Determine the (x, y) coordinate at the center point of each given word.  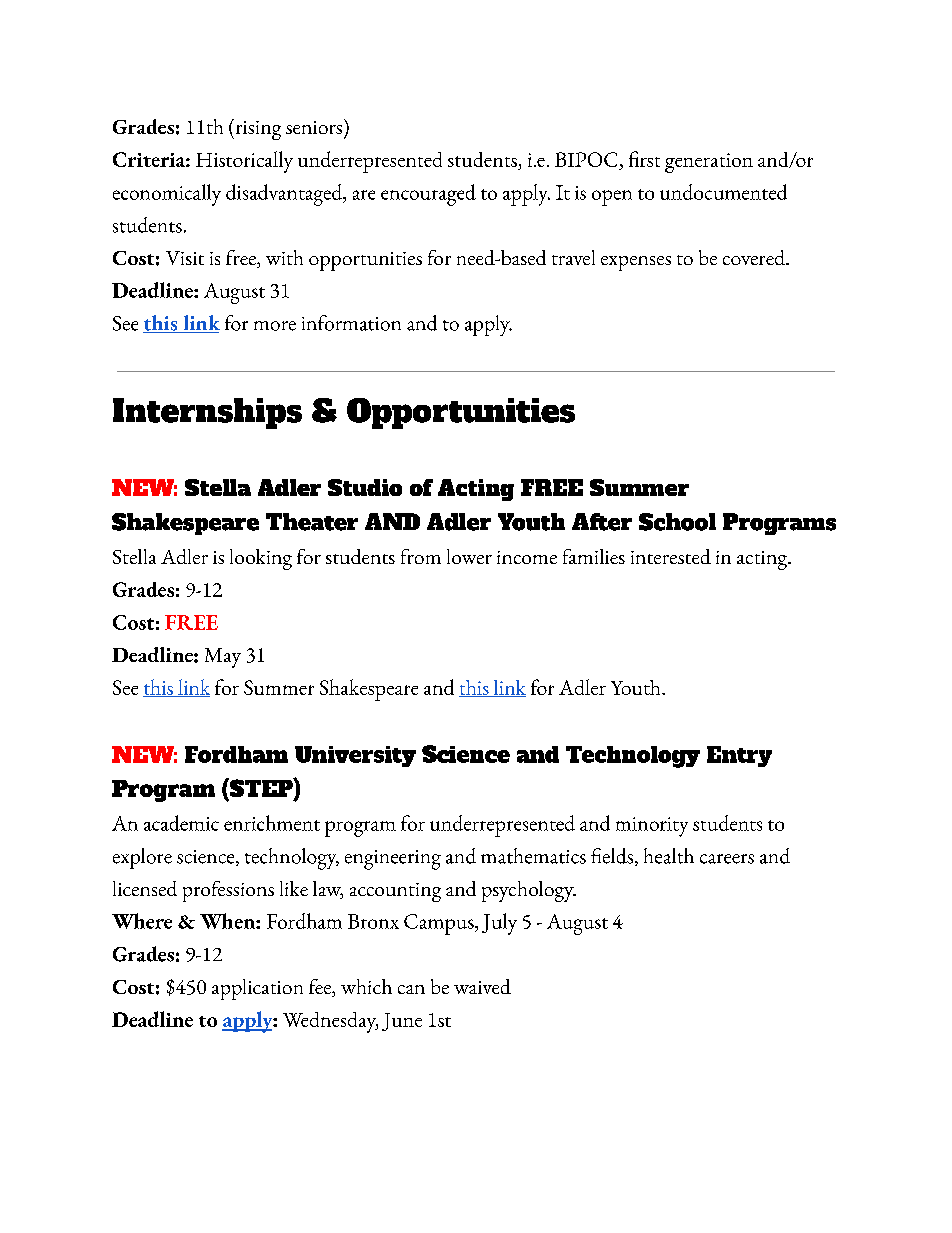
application (257, 989)
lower (469, 556)
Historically (244, 162)
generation (709, 163)
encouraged (428, 195)
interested (671, 556)
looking (261, 559)
